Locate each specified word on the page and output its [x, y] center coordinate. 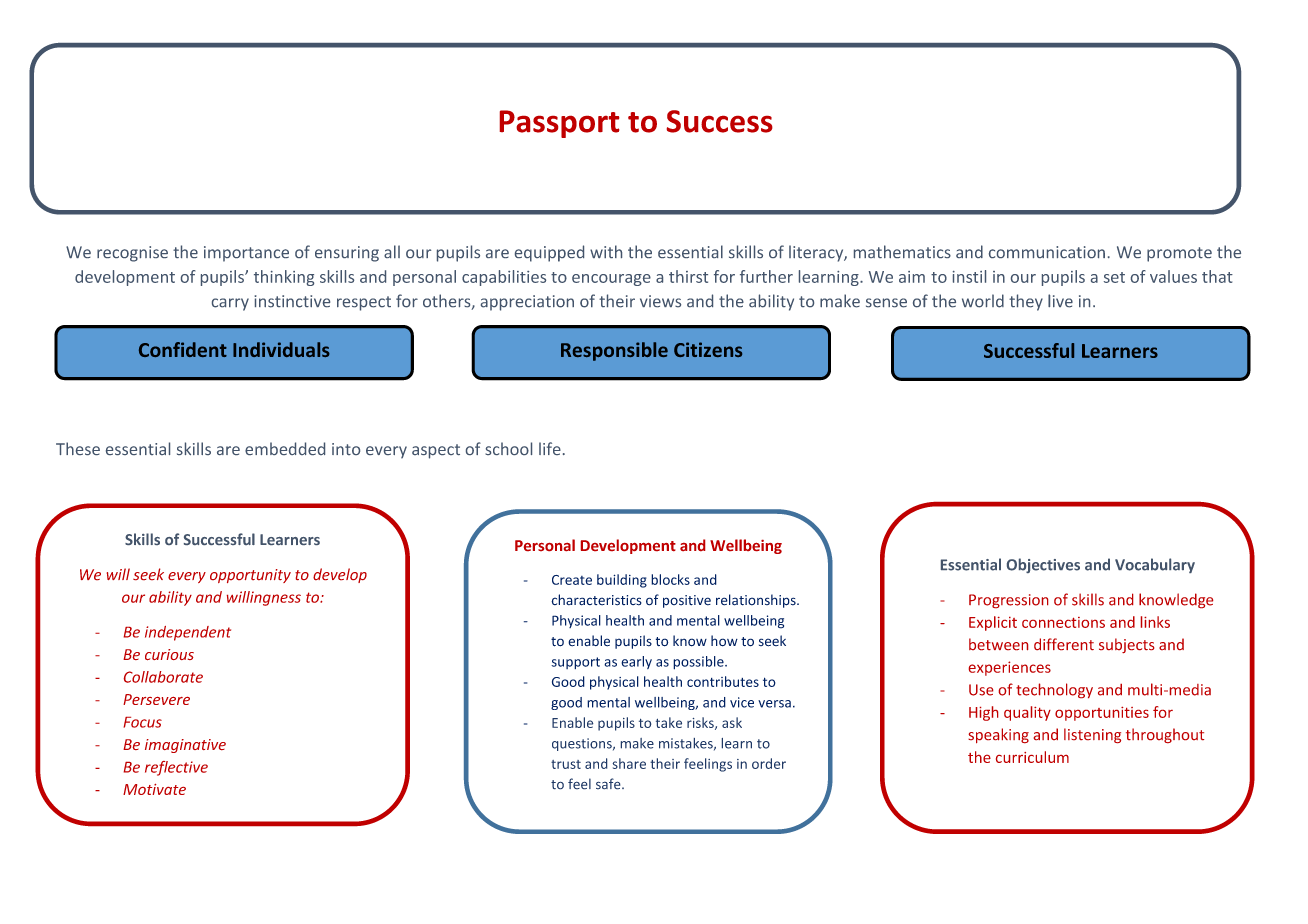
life [550, 448]
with [606, 251]
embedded [285, 448]
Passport [559, 124]
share [629, 763]
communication [1047, 252]
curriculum [1032, 757]
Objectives [1043, 565]
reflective [176, 768]
